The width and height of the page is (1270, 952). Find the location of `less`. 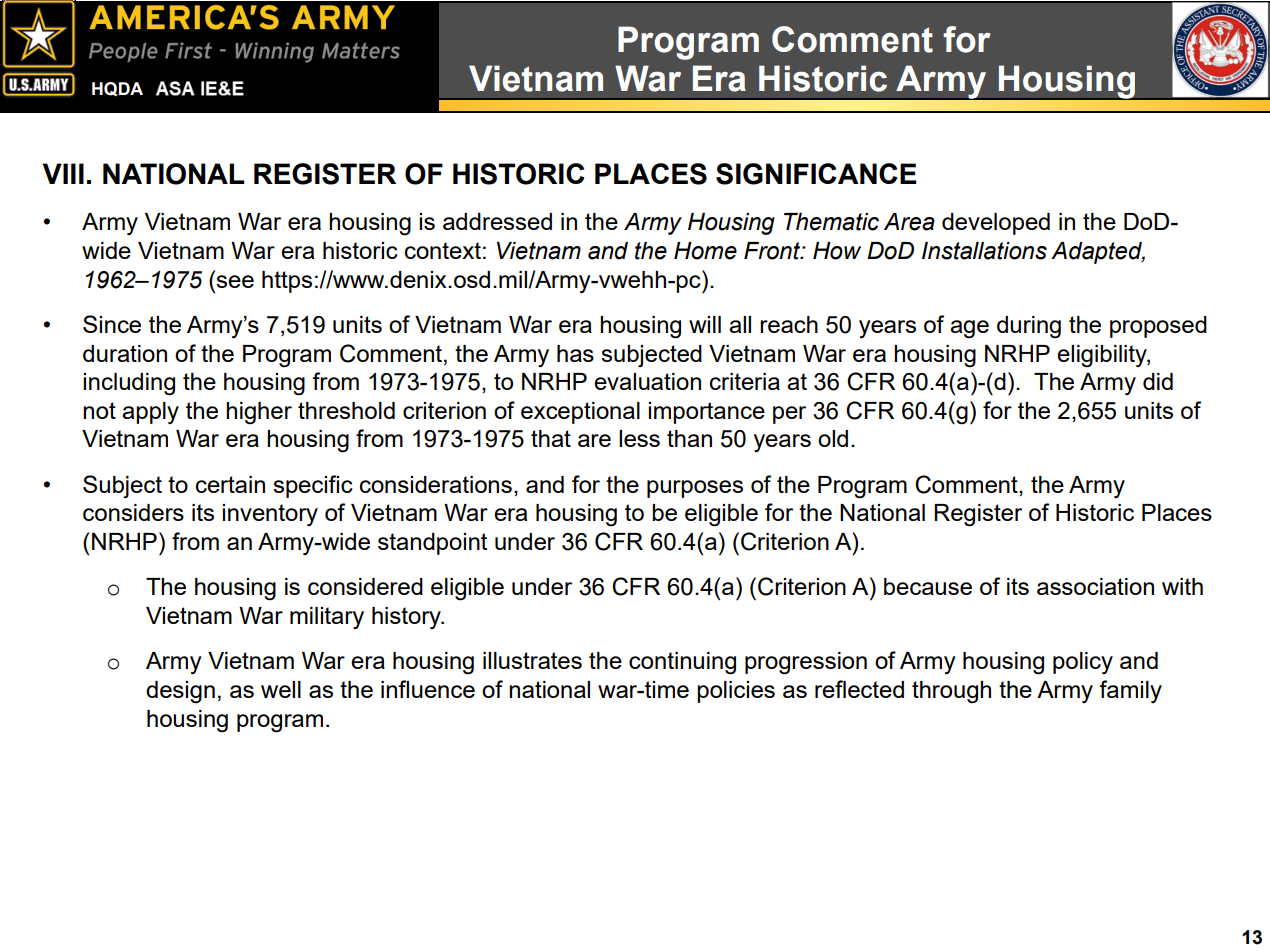

less is located at coordinates (639, 438).
